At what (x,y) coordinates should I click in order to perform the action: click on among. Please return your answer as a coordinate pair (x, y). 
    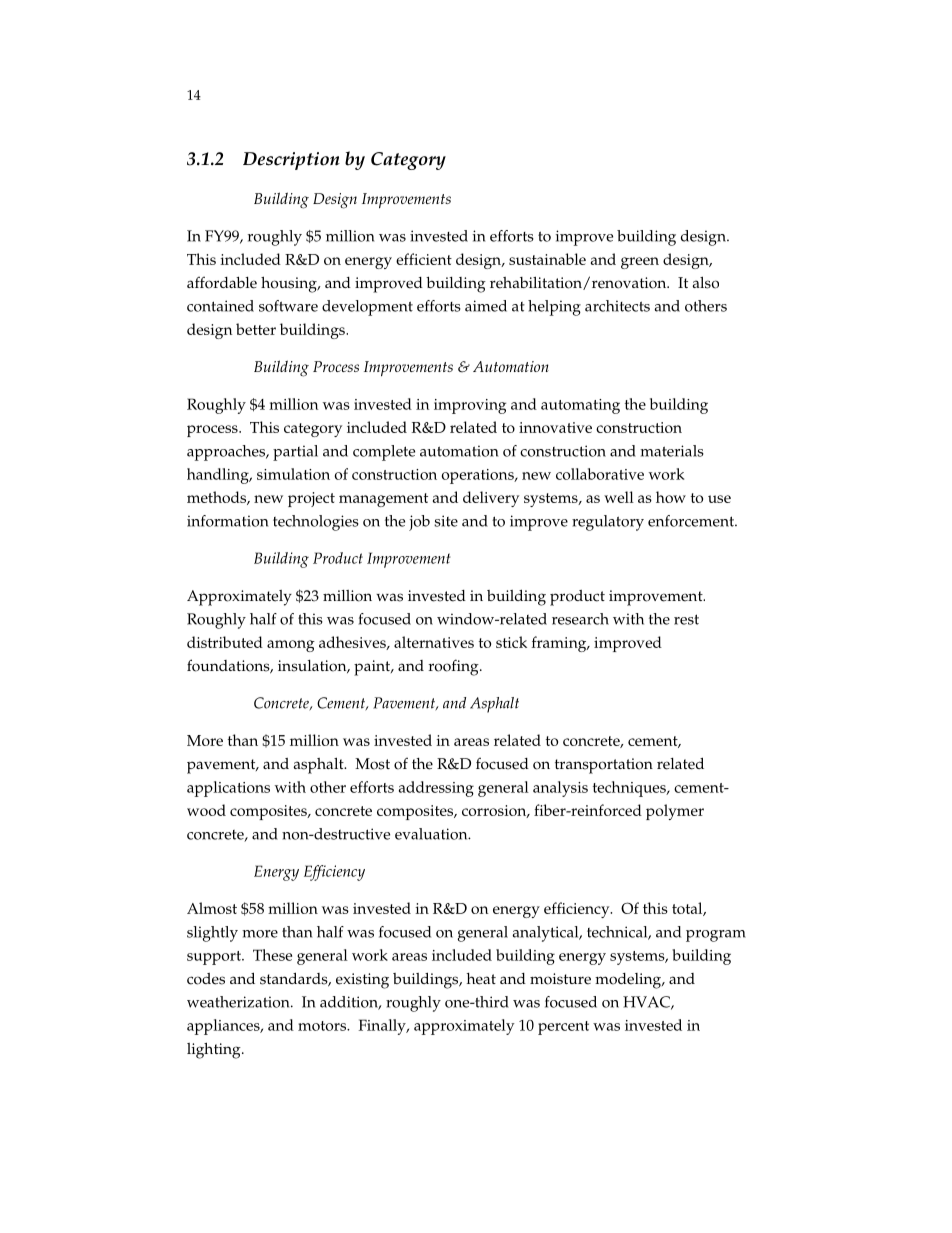
    Looking at the image, I should click on (291, 646).
